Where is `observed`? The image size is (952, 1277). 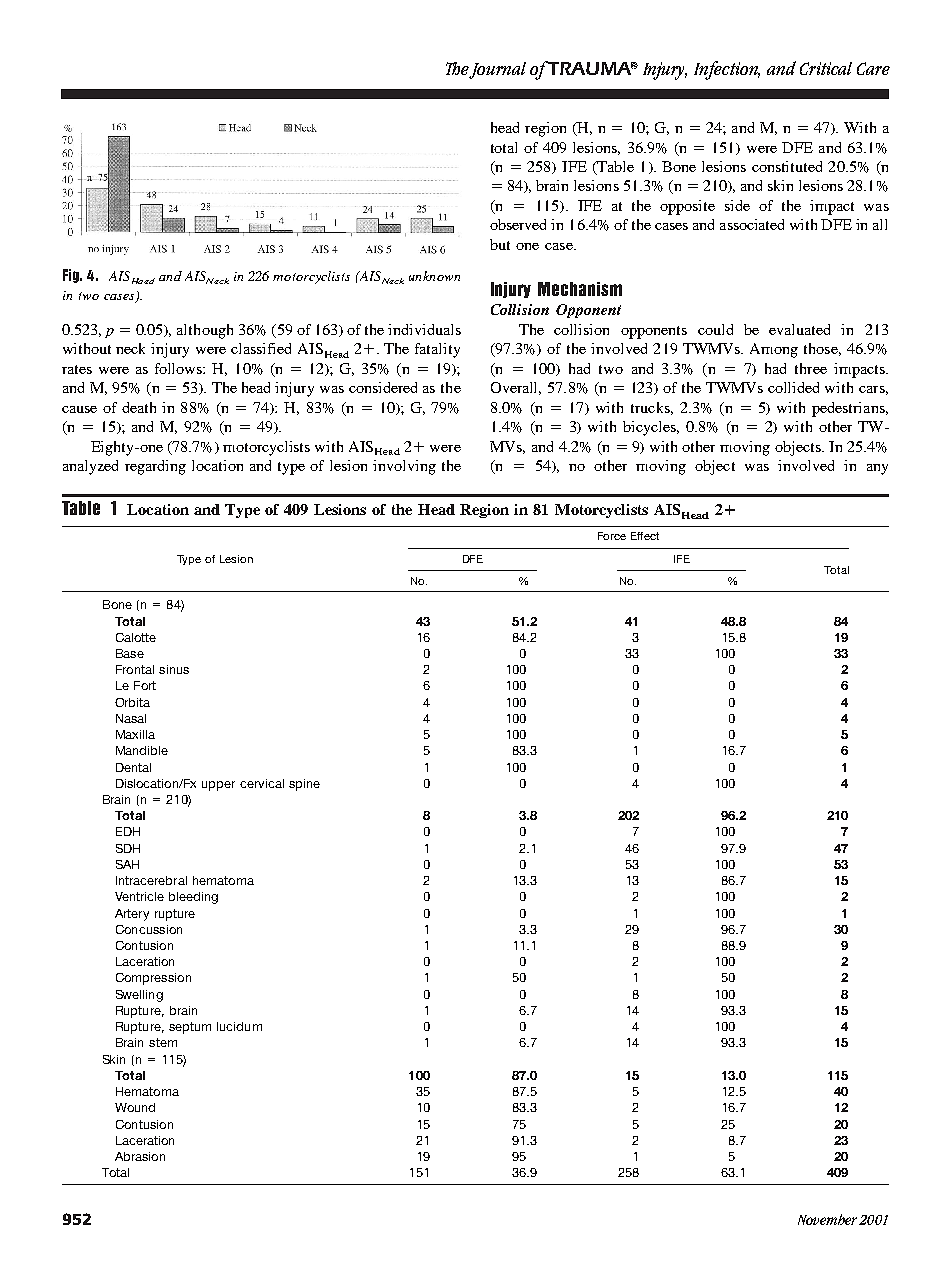 observed is located at coordinates (518, 224).
